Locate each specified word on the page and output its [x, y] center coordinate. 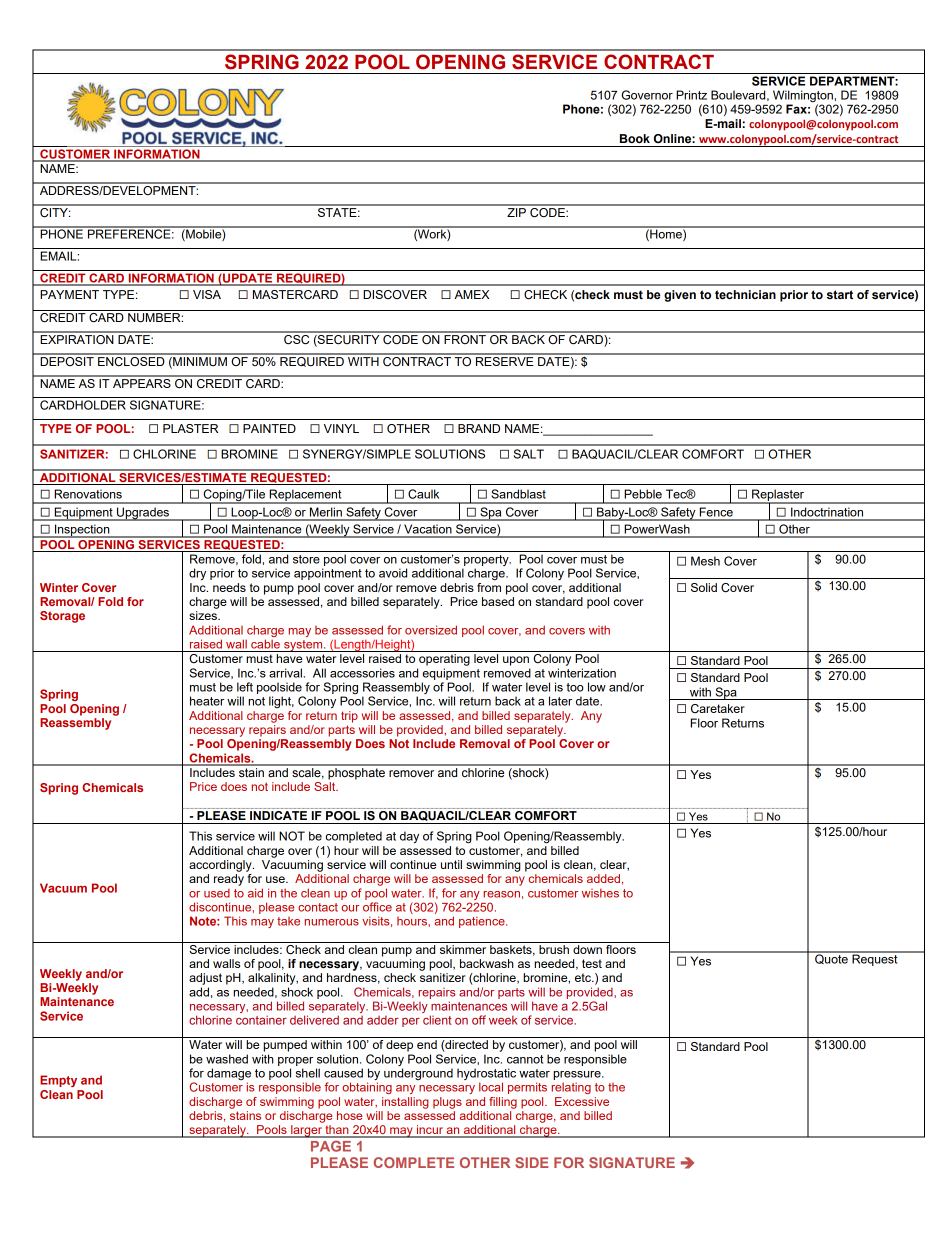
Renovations [88, 494]
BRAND [479, 428]
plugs [447, 1103]
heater [207, 701]
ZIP [516, 211]
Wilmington [803, 96]
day [409, 837]
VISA [207, 294]
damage [229, 1075]
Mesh [705, 561]
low [597, 687]
